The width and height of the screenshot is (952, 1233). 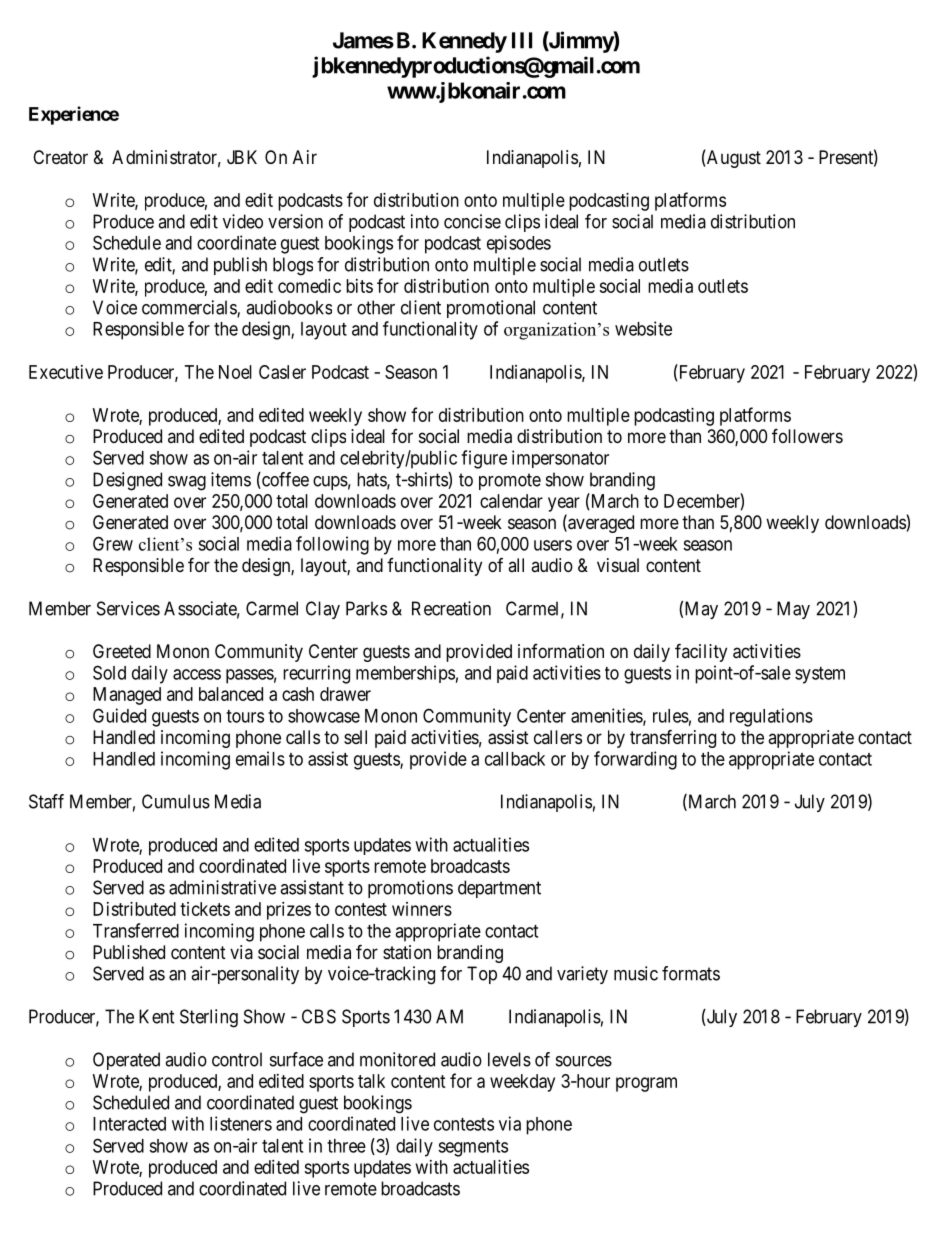 What do you see at coordinates (129, 1124) in the screenshot?
I see `Interacted` at bounding box center [129, 1124].
